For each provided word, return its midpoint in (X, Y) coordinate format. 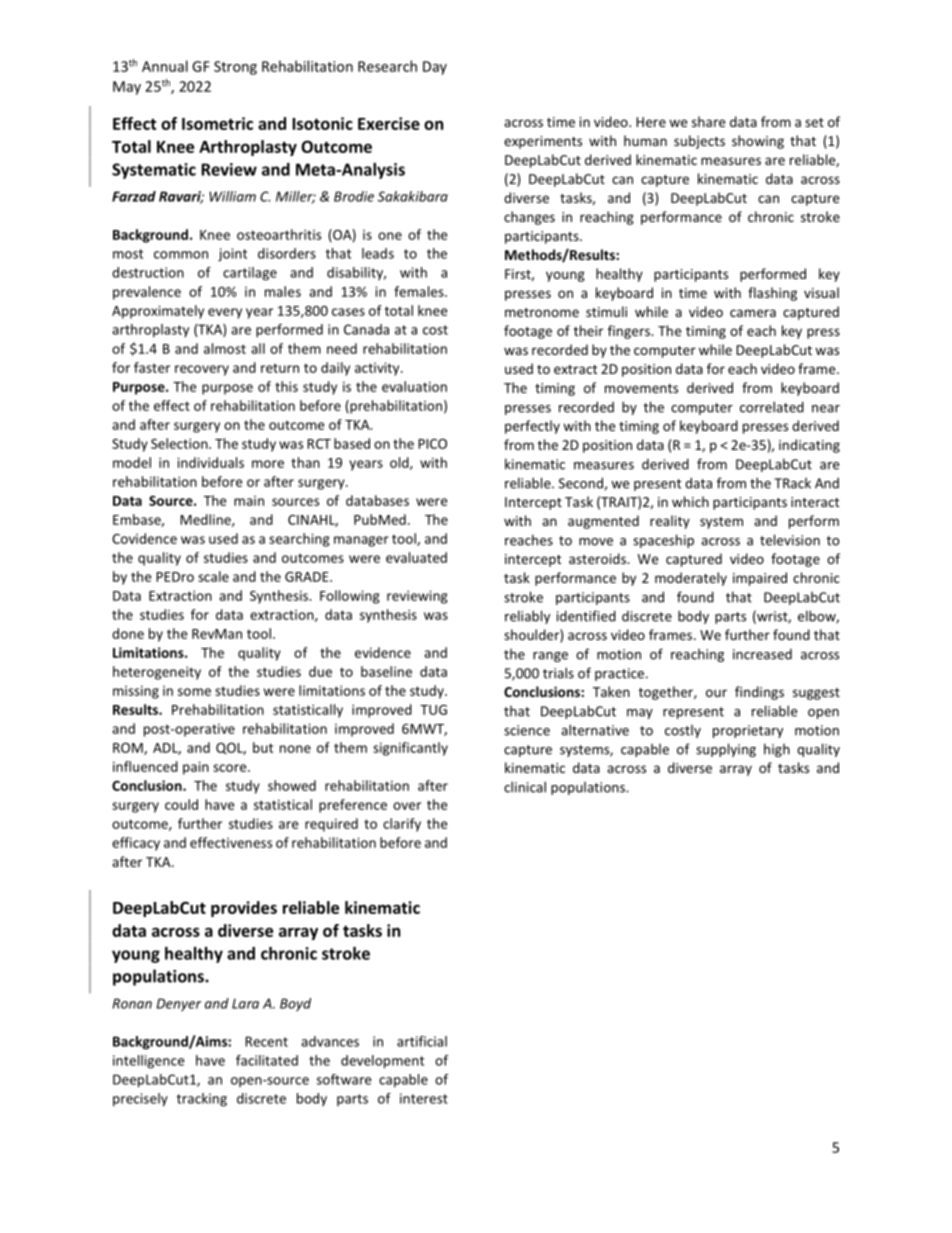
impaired (760, 579)
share (708, 121)
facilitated (267, 1060)
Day (435, 68)
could (181, 804)
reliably (527, 617)
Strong (235, 68)
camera (753, 313)
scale (213, 576)
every (225, 313)
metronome (542, 312)
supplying (726, 750)
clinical (525, 787)
